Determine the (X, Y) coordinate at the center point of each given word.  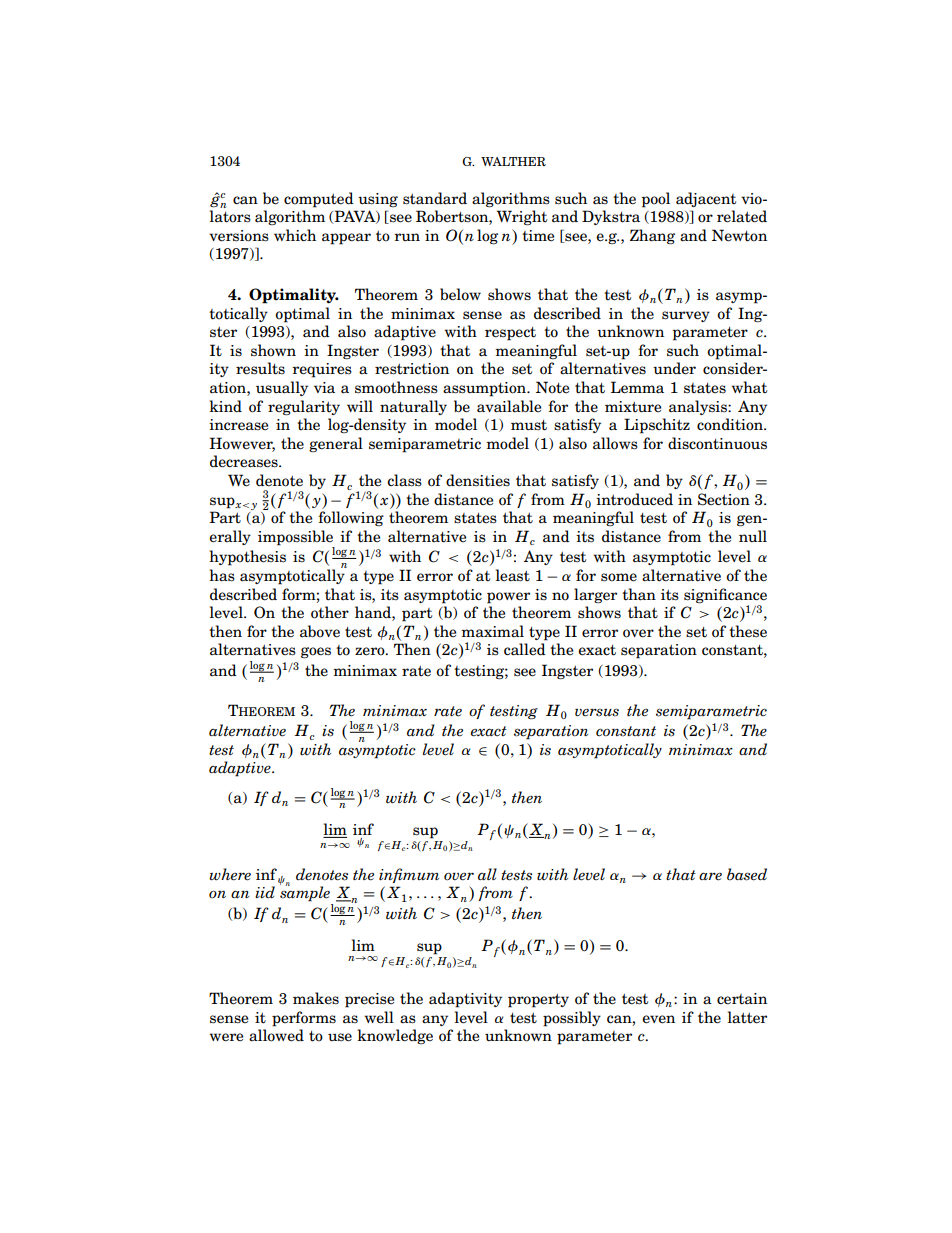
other (330, 612)
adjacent (706, 199)
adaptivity (465, 1000)
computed (319, 200)
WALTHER (513, 161)
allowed (276, 1035)
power (508, 598)
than (639, 594)
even (658, 1019)
